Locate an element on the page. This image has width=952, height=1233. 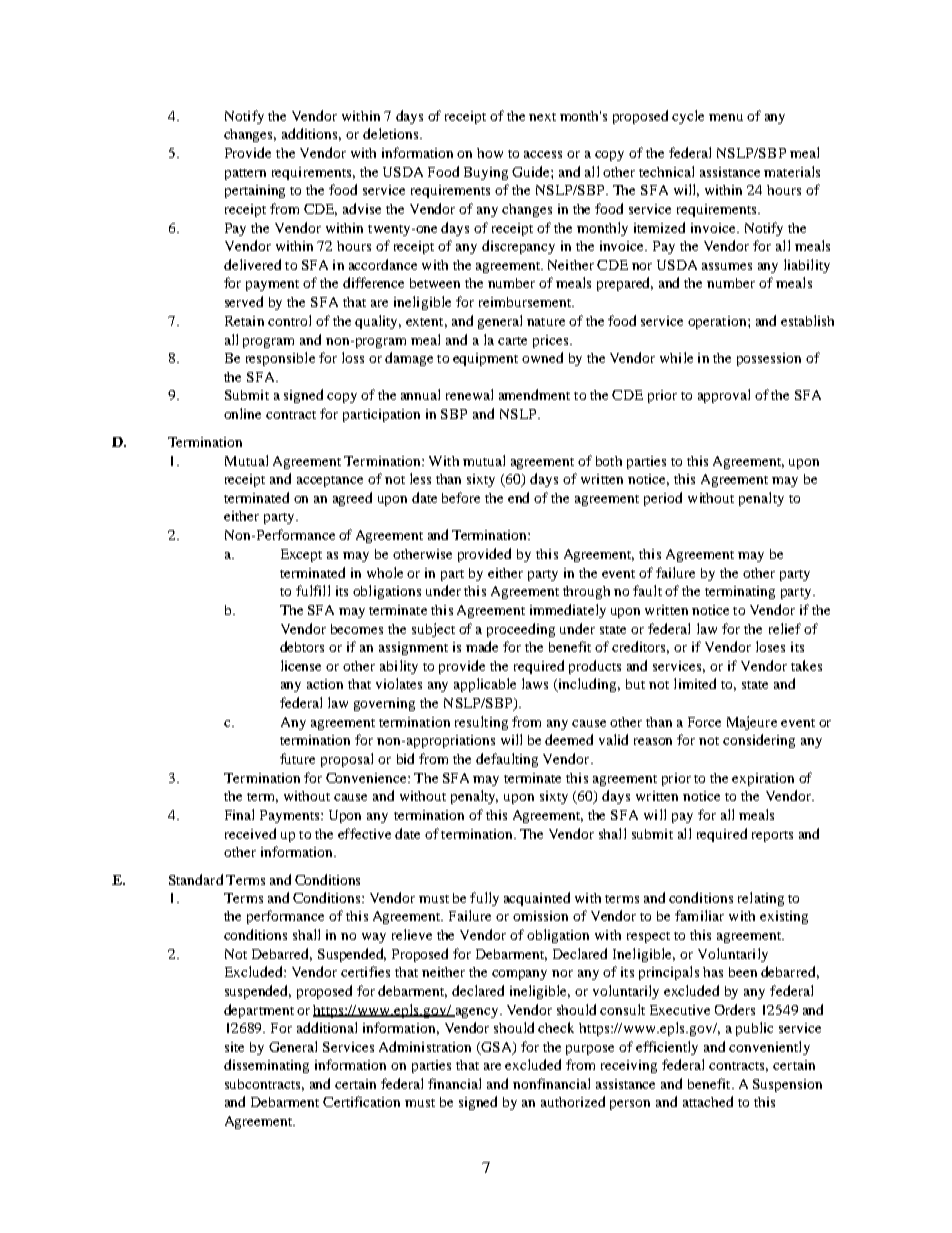
authorized is located at coordinates (573, 1101).
